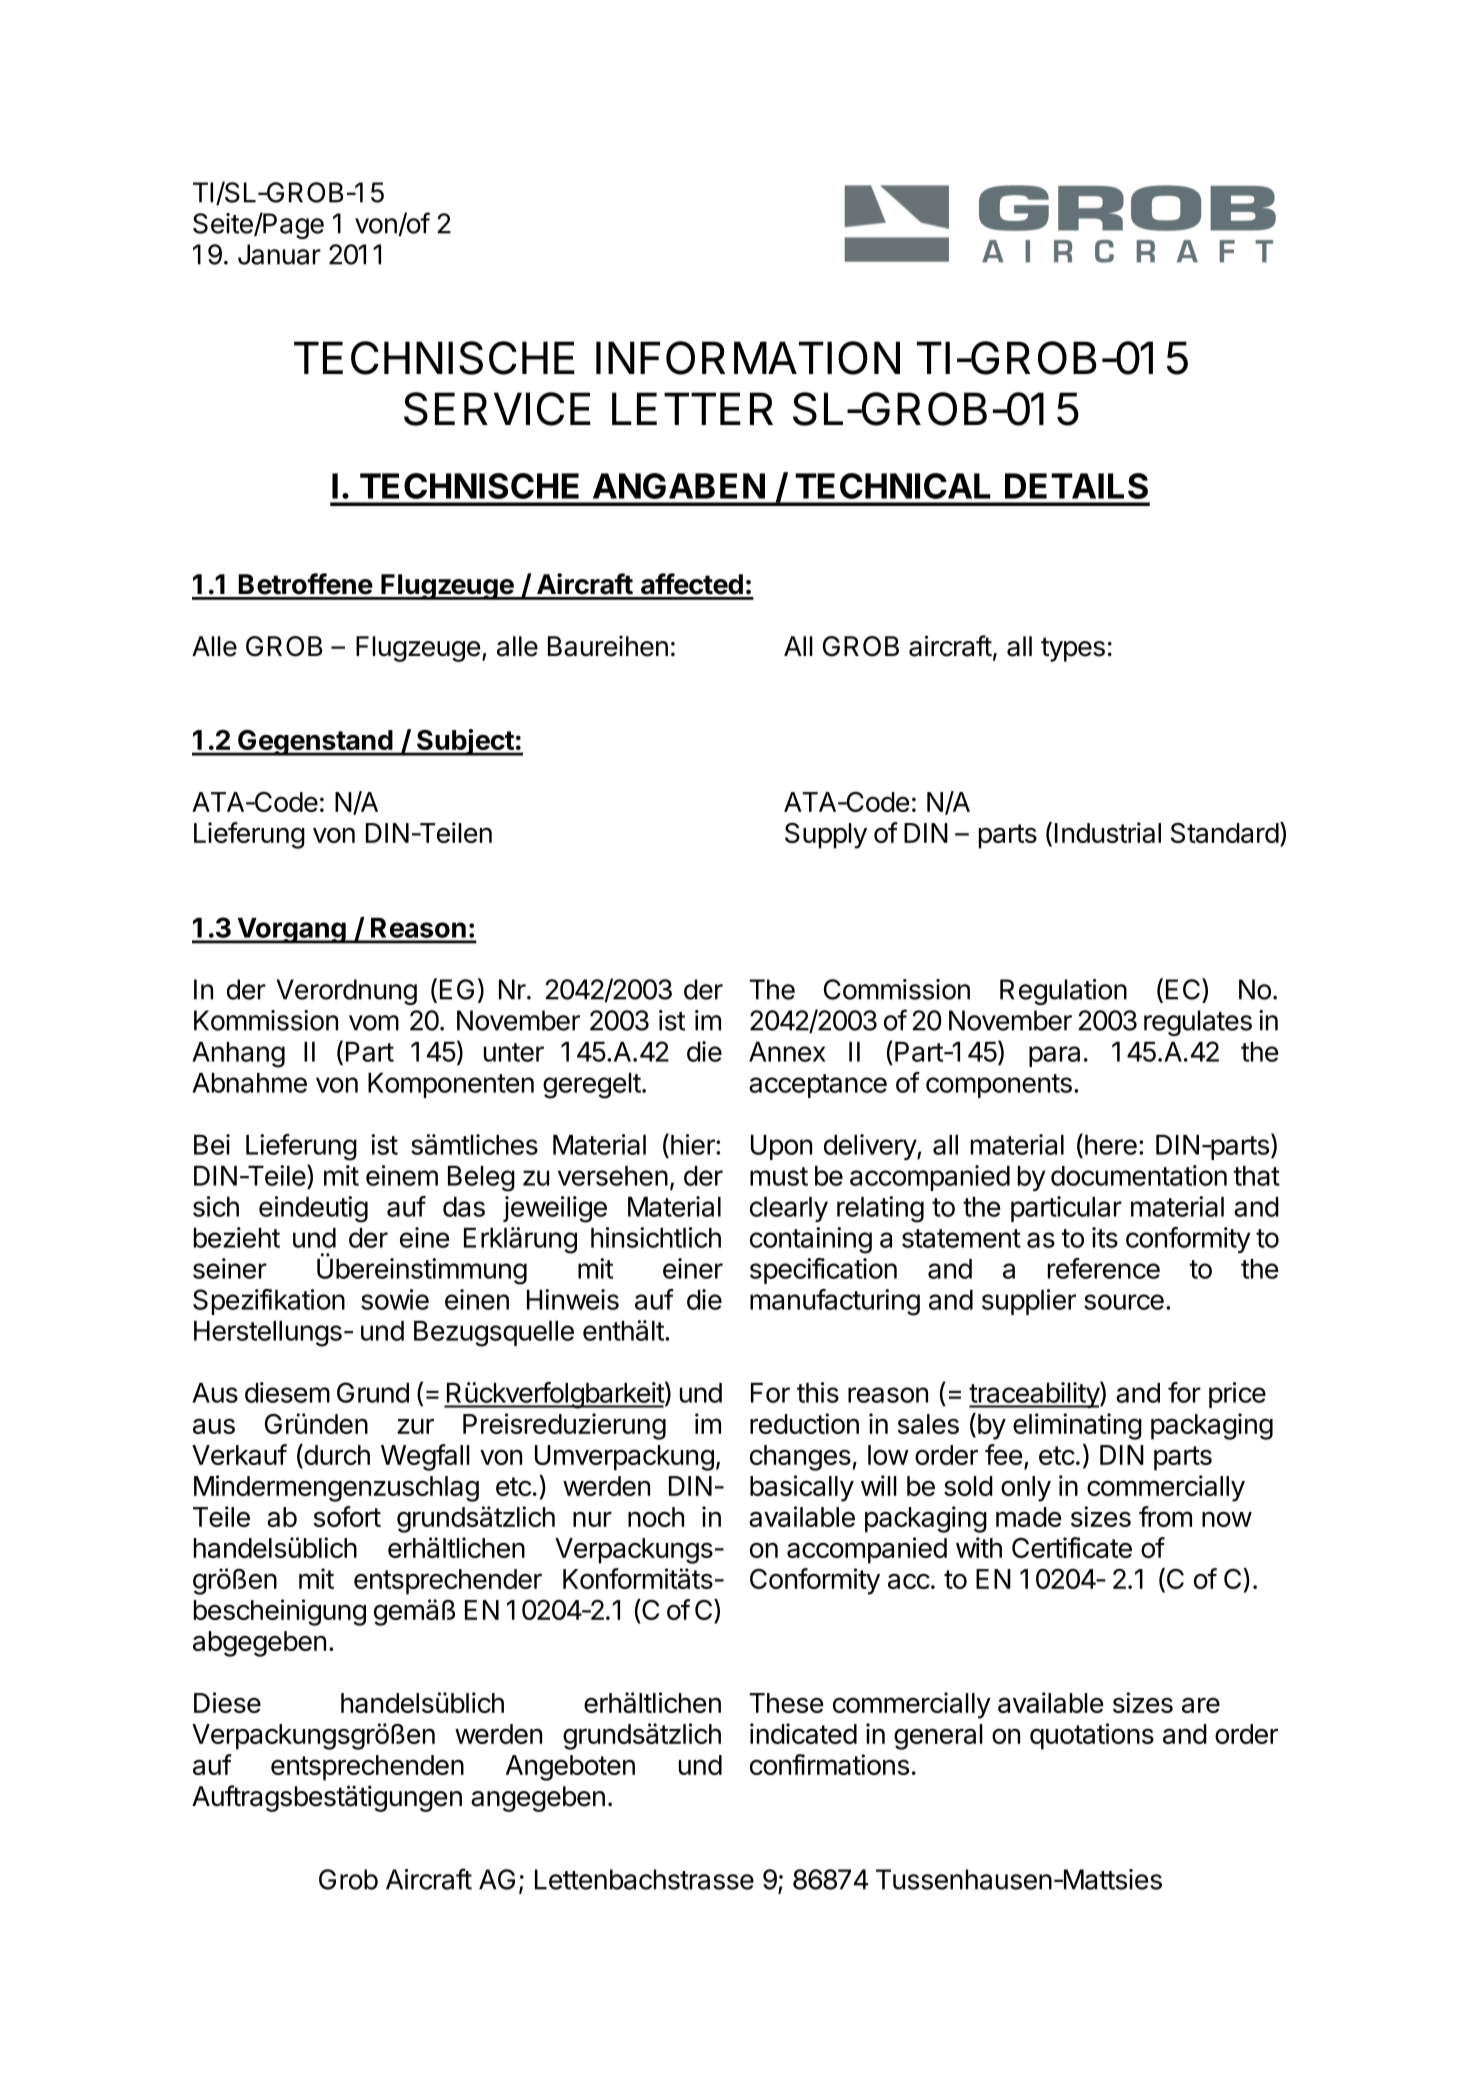 The image size is (1465, 2073). What do you see at coordinates (1092, 1736) in the screenshot?
I see `quotations` at bounding box center [1092, 1736].
